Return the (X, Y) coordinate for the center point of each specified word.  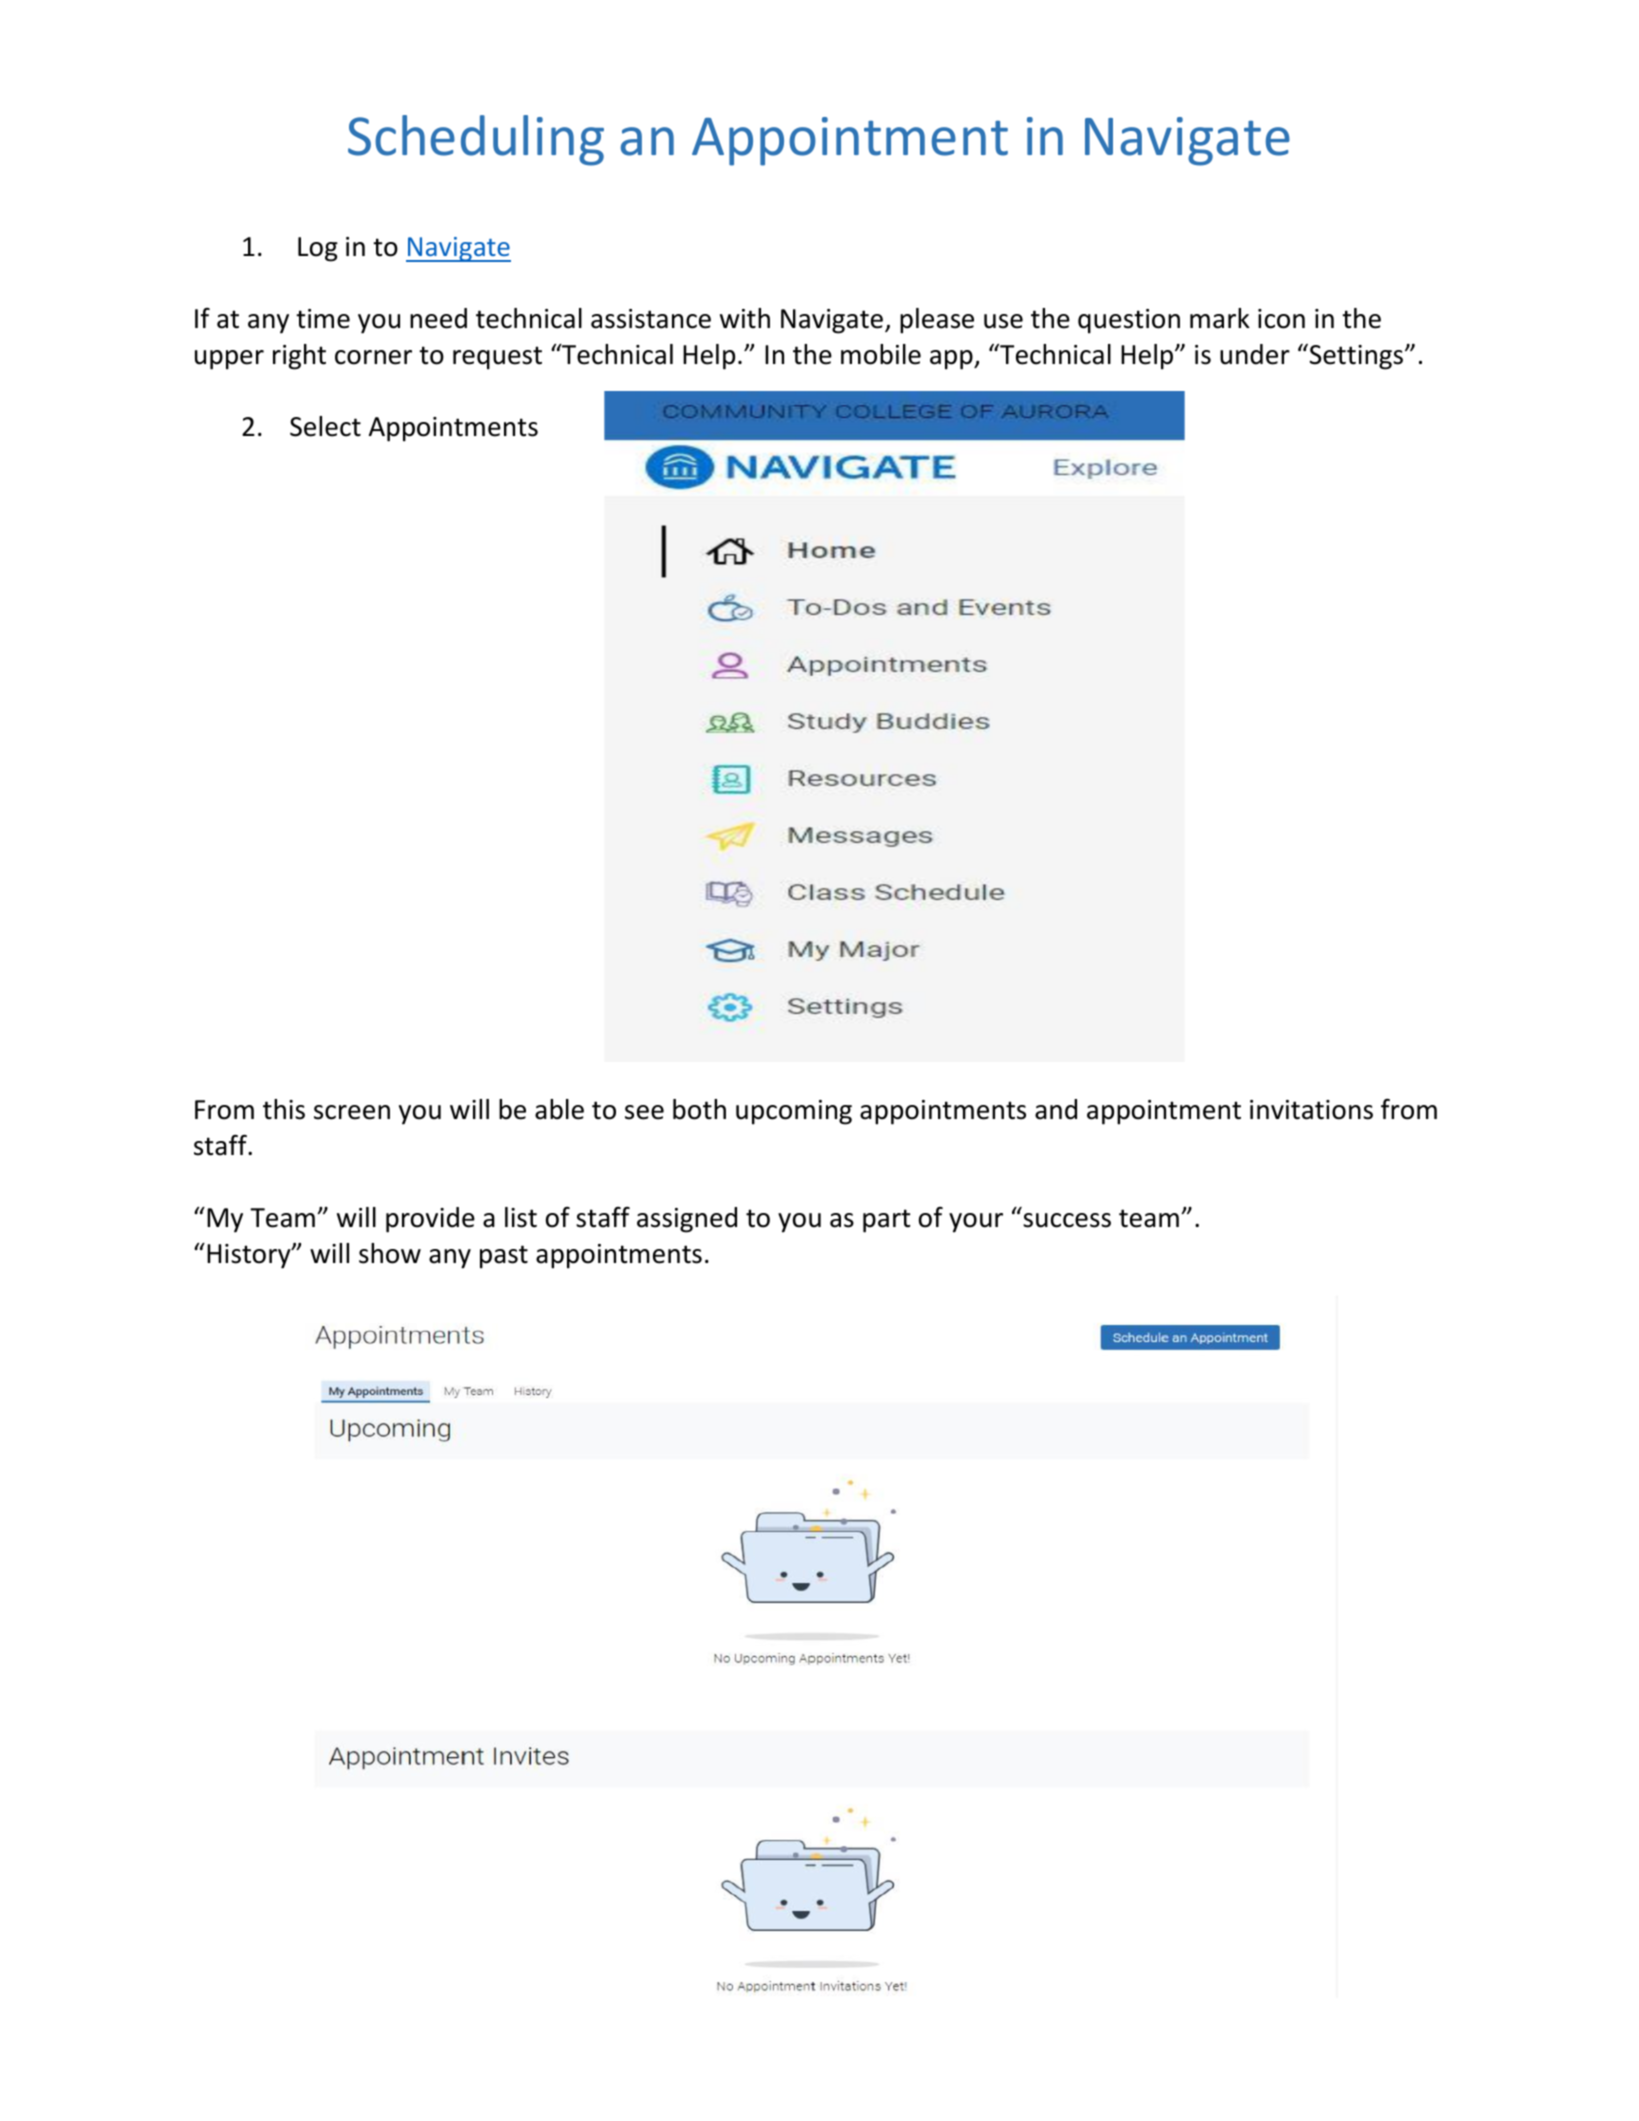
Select (325, 426)
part (887, 1221)
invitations (1311, 1110)
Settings (1356, 357)
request (497, 358)
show (390, 1253)
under (1255, 354)
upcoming (794, 1112)
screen (352, 1112)
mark (1220, 318)
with (745, 318)
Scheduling (476, 140)
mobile (881, 354)
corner (373, 357)
